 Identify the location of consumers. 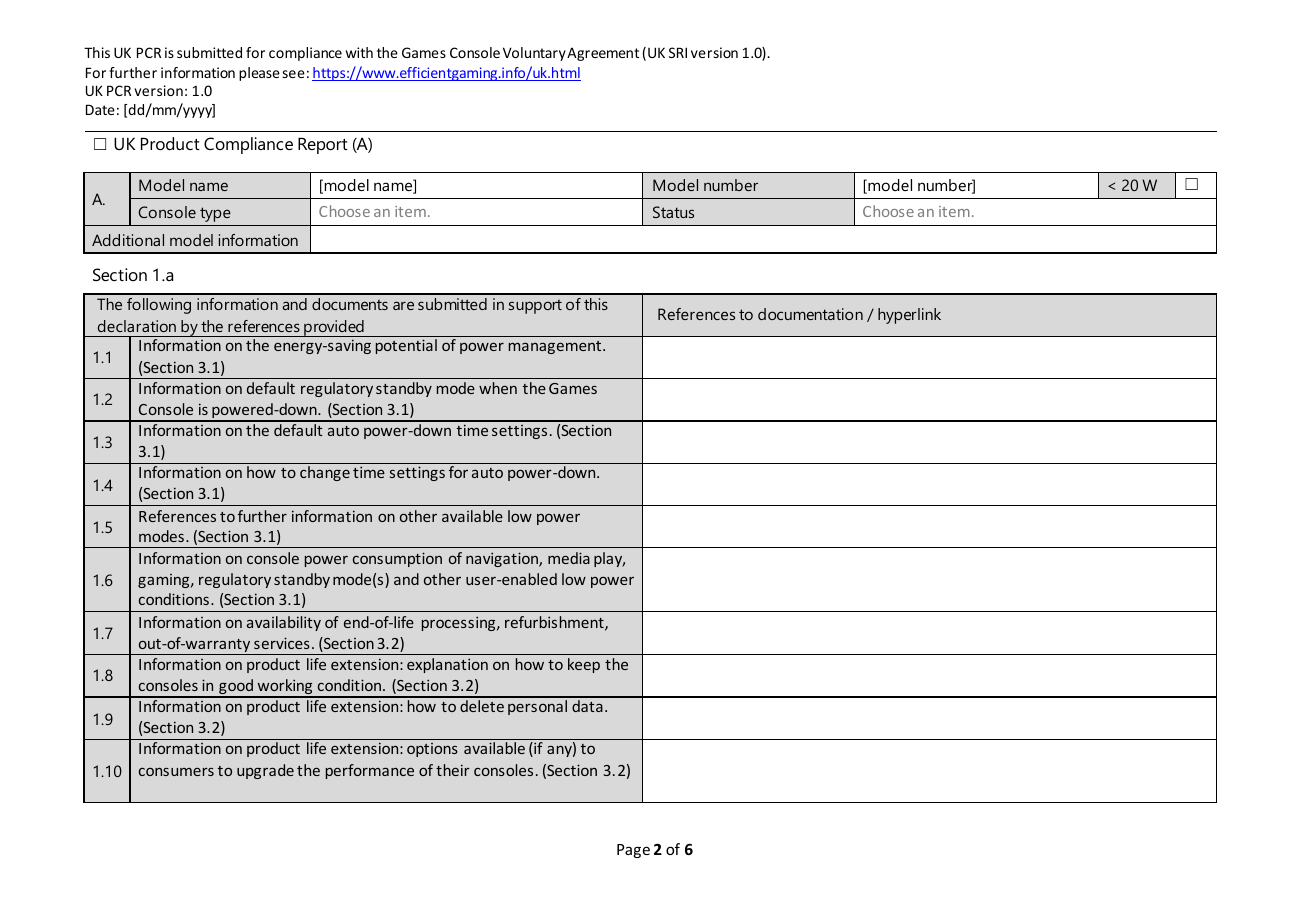
(176, 772).
